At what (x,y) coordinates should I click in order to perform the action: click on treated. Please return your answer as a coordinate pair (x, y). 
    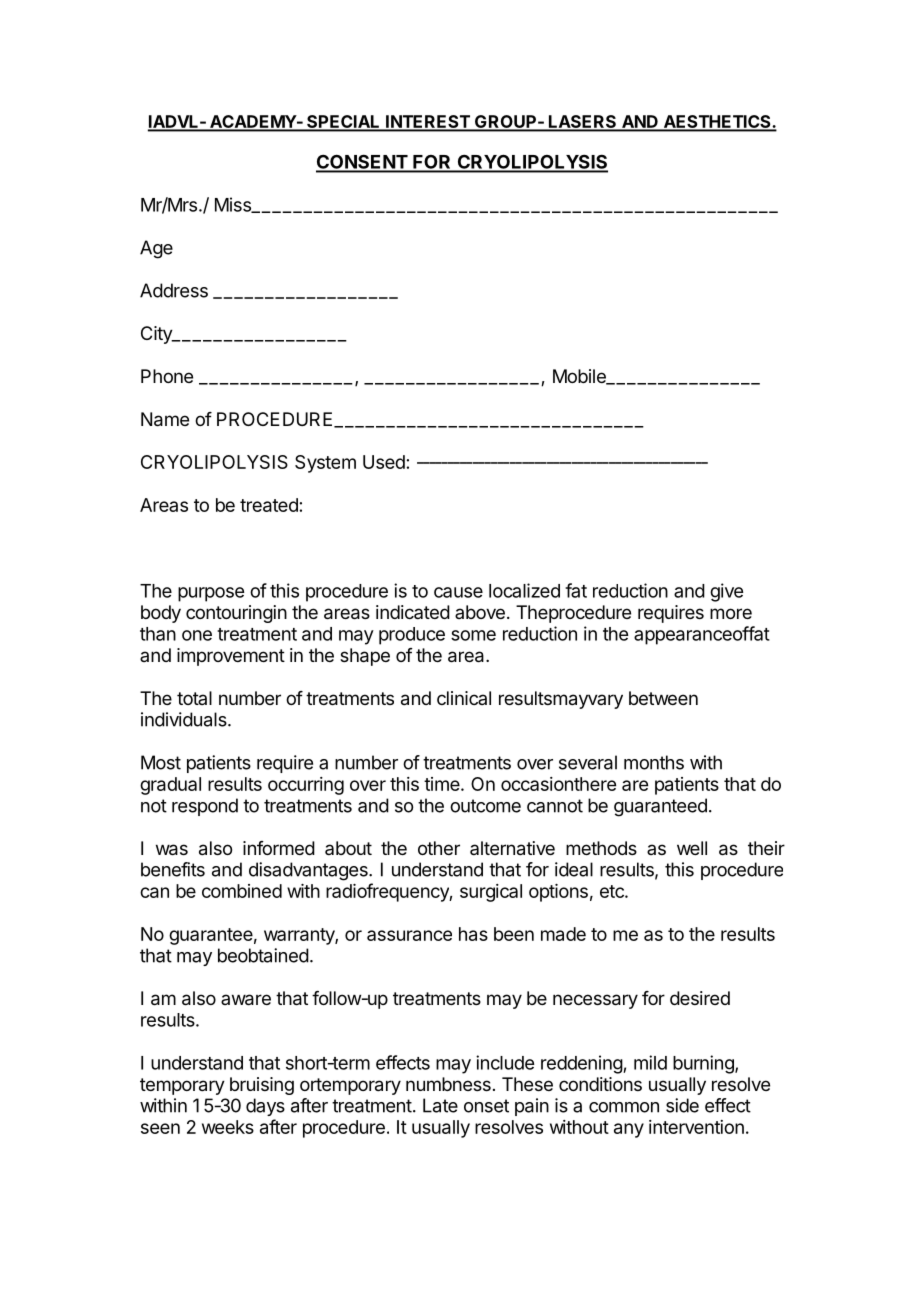
    Looking at the image, I should click on (269, 505).
